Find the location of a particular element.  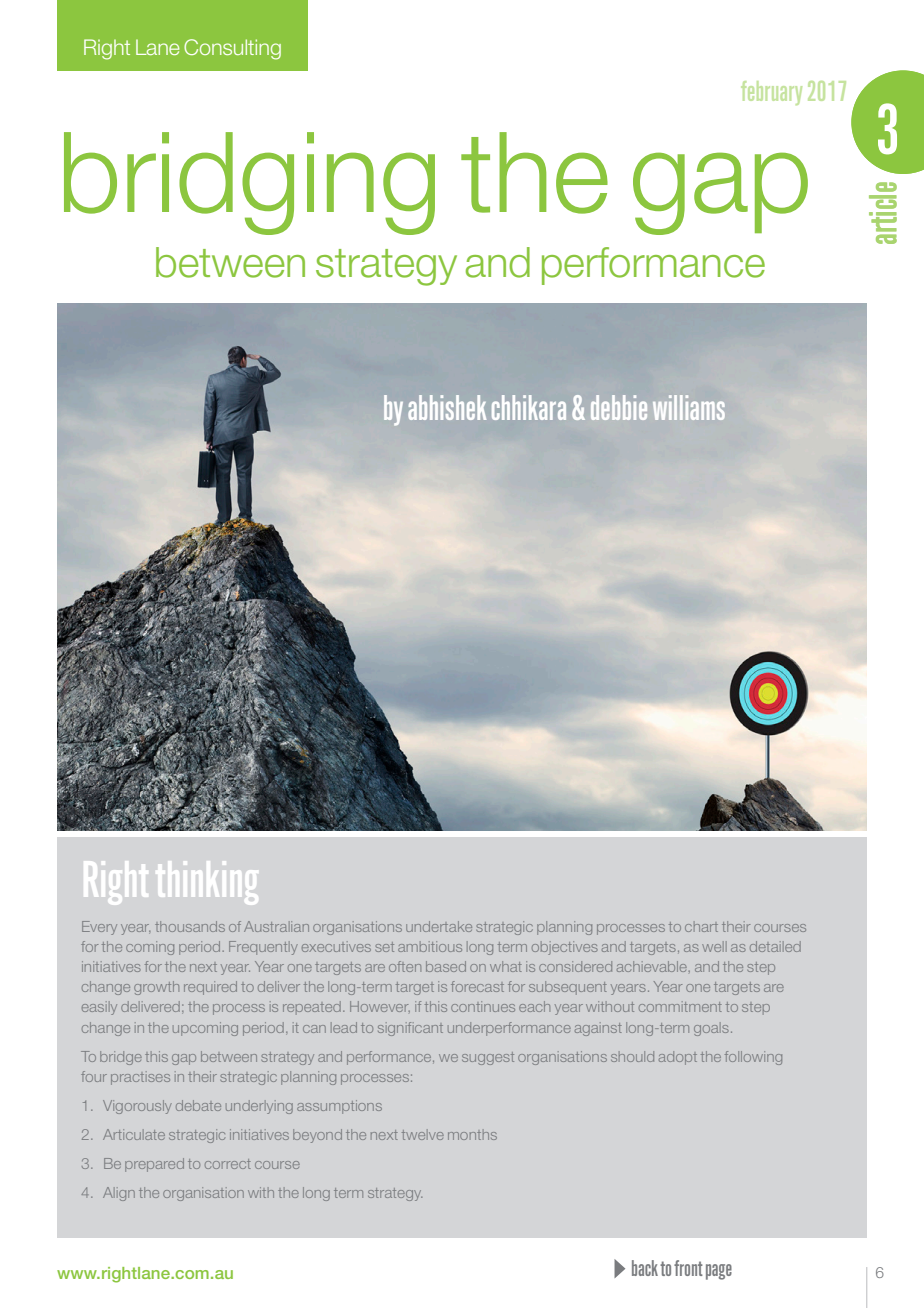

williams is located at coordinates (689, 407).
